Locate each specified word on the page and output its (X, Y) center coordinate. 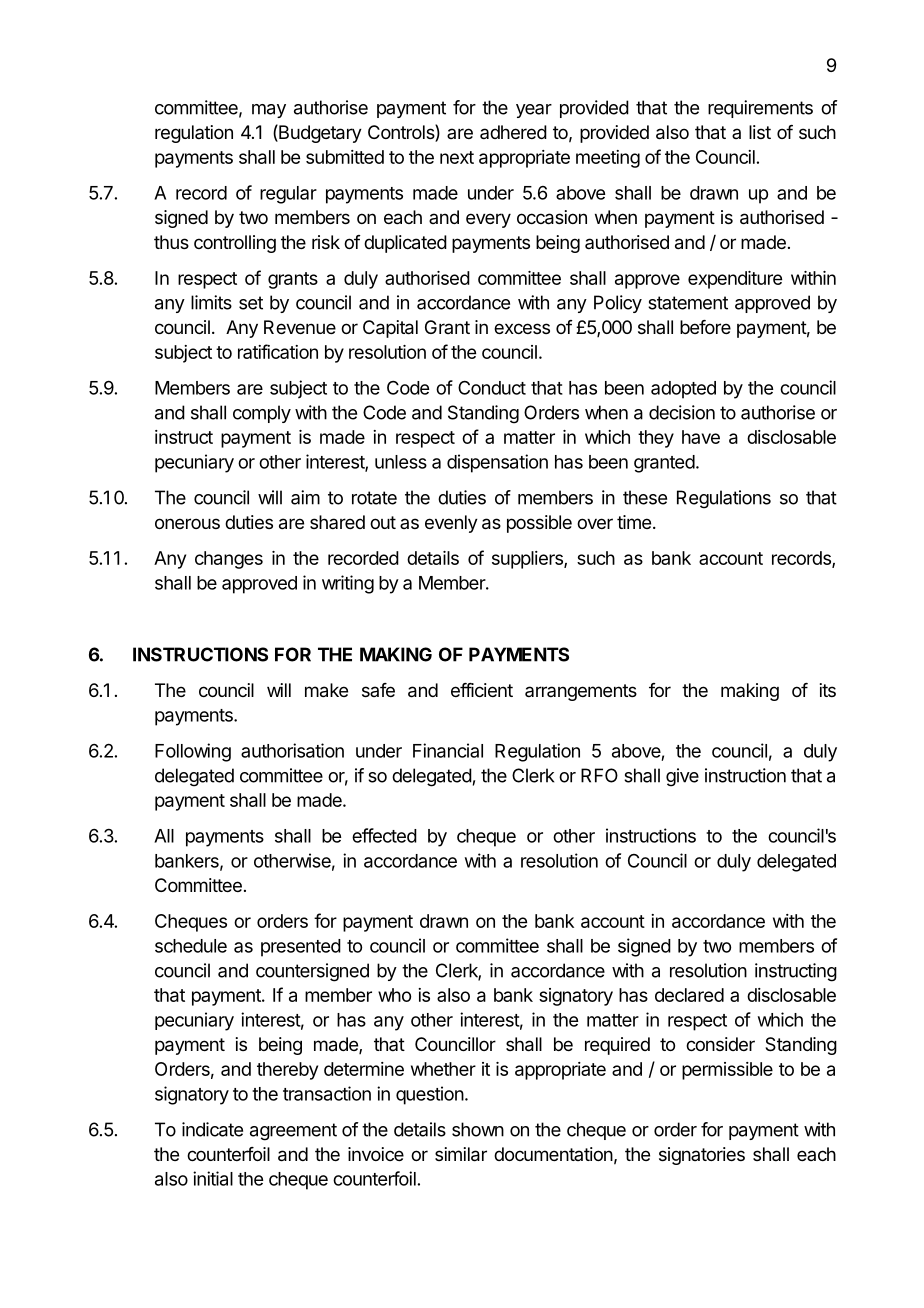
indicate (212, 1129)
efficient (482, 690)
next (457, 157)
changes (229, 560)
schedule (191, 946)
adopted (683, 390)
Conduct (492, 387)
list (760, 132)
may (269, 111)
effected (384, 835)
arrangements (581, 692)
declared (689, 995)
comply (262, 414)
